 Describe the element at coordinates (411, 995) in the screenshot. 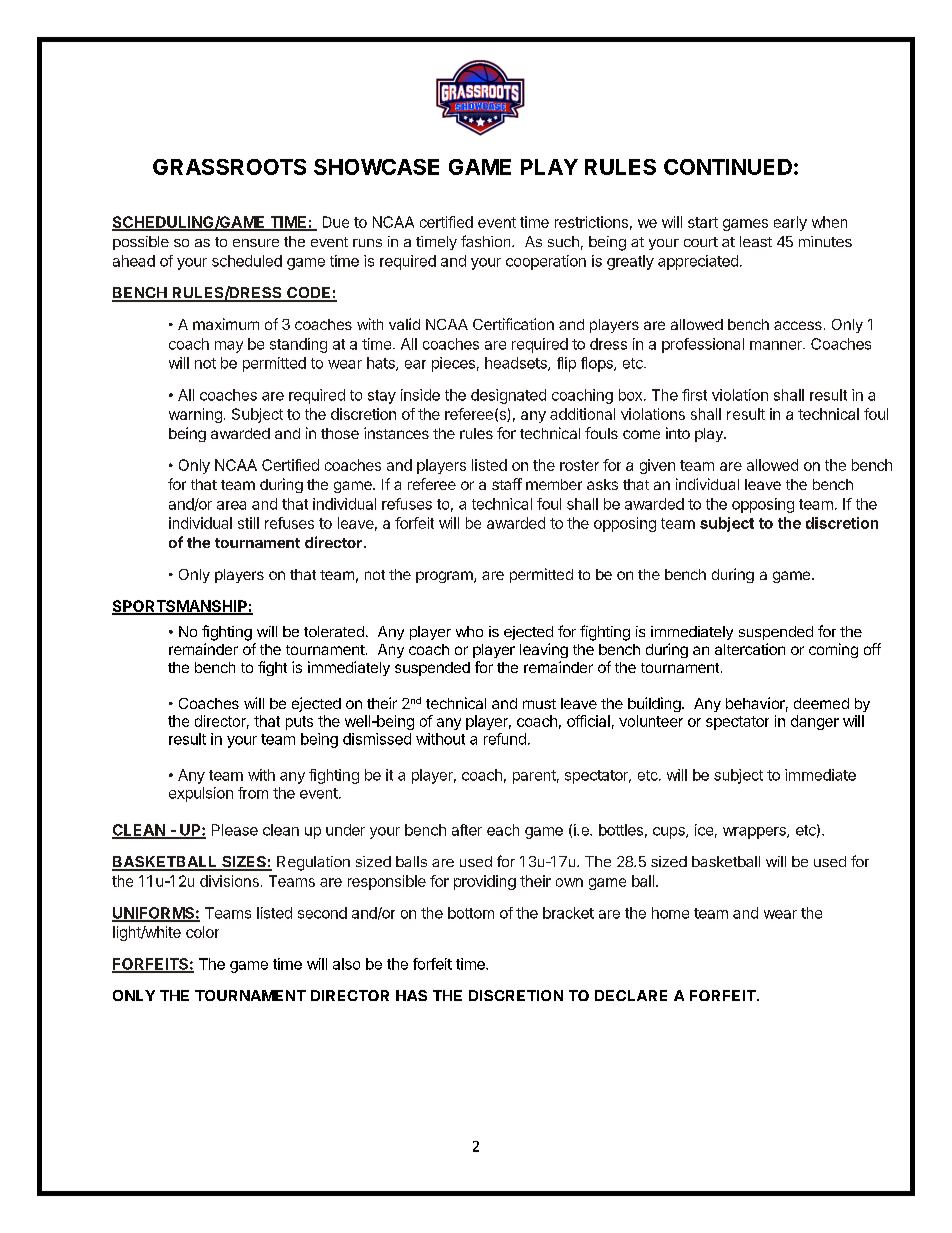

I see `HAS` at that location.
